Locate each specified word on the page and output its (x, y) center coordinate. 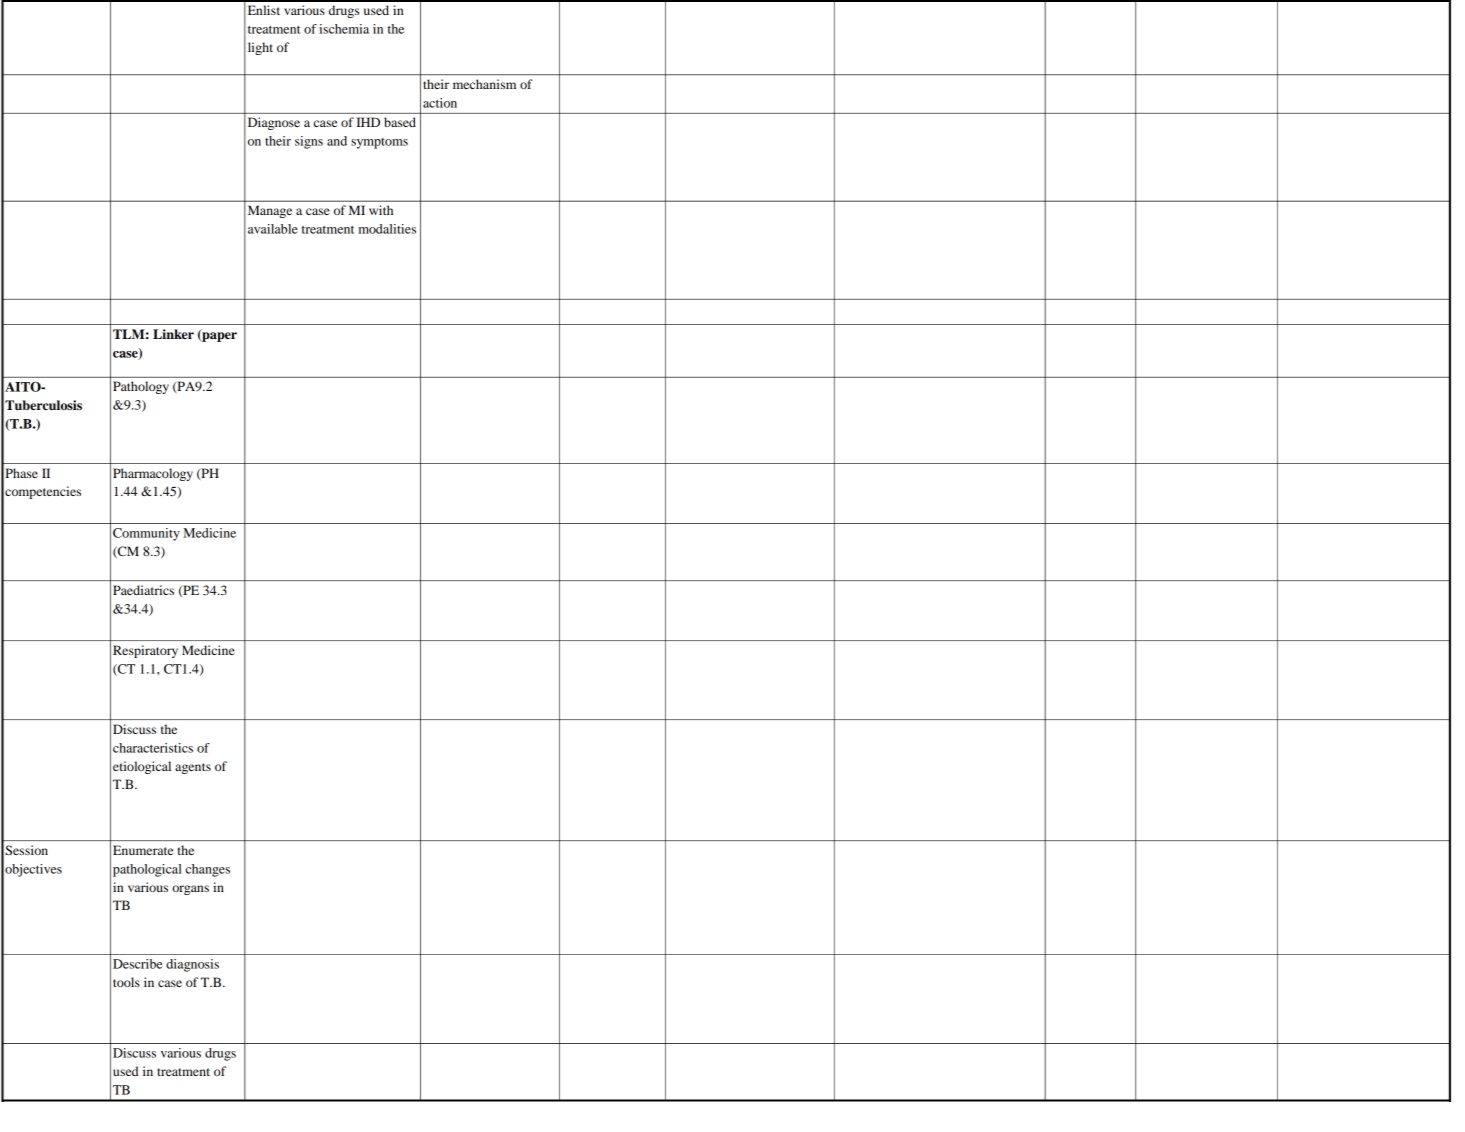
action (440, 103)
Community (146, 534)
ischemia (344, 29)
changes (208, 870)
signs (309, 142)
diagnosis (192, 965)
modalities (387, 229)
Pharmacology (153, 474)
